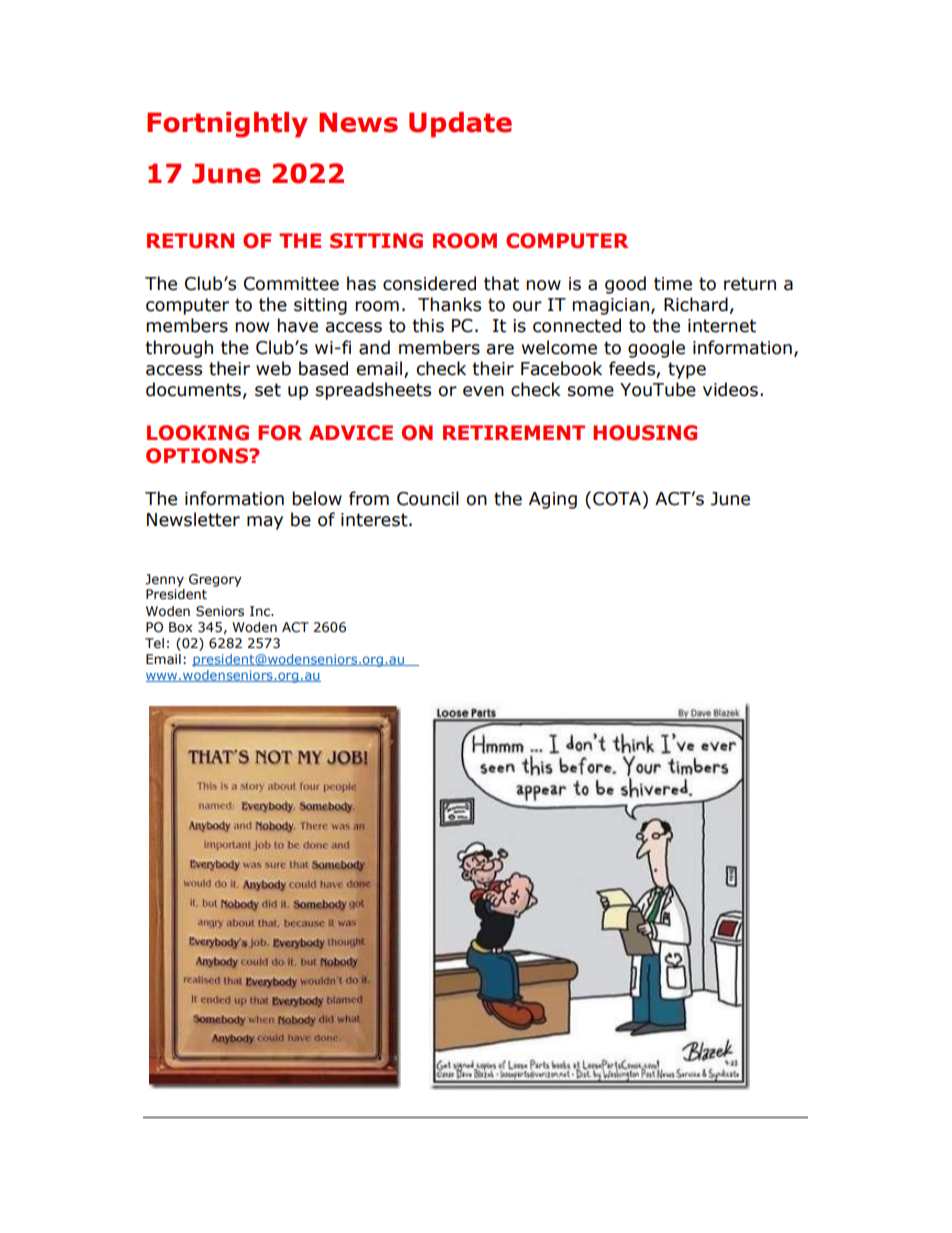 This image has width=952, height=1233. What do you see at coordinates (449, 304) in the image?
I see `Thanks` at bounding box center [449, 304].
